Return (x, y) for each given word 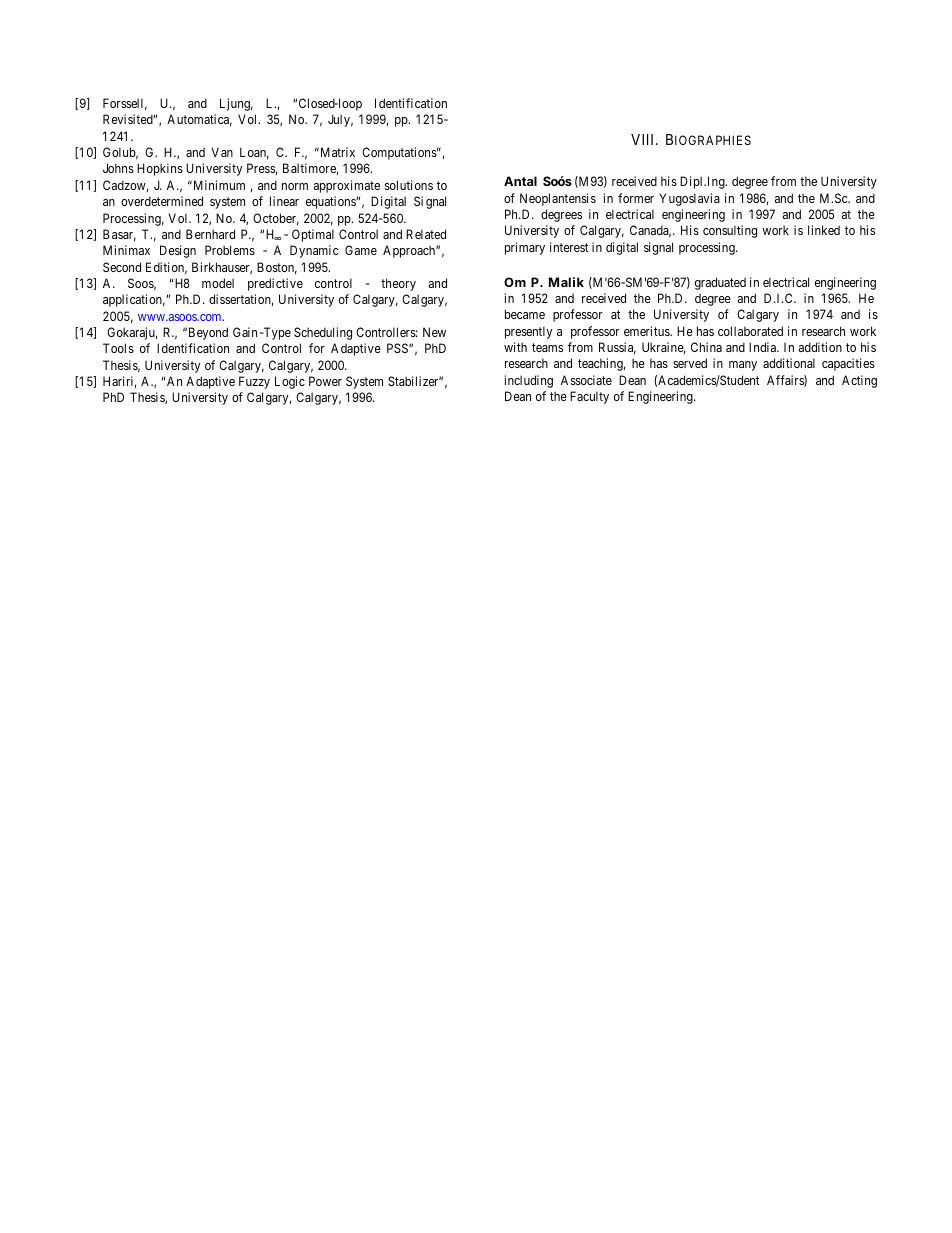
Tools (118, 348)
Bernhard (210, 234)
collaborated (750, 331)
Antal (520, 181)
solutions (409, 185)
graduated (720, 283)
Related (426, 234)
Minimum (218, 185)
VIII (644, 139)
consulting (730, 231)
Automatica (199, 120)
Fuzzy (254, 382)
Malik (566, 282)
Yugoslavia (689, 199)
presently (528, 332)
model (218, 283)
